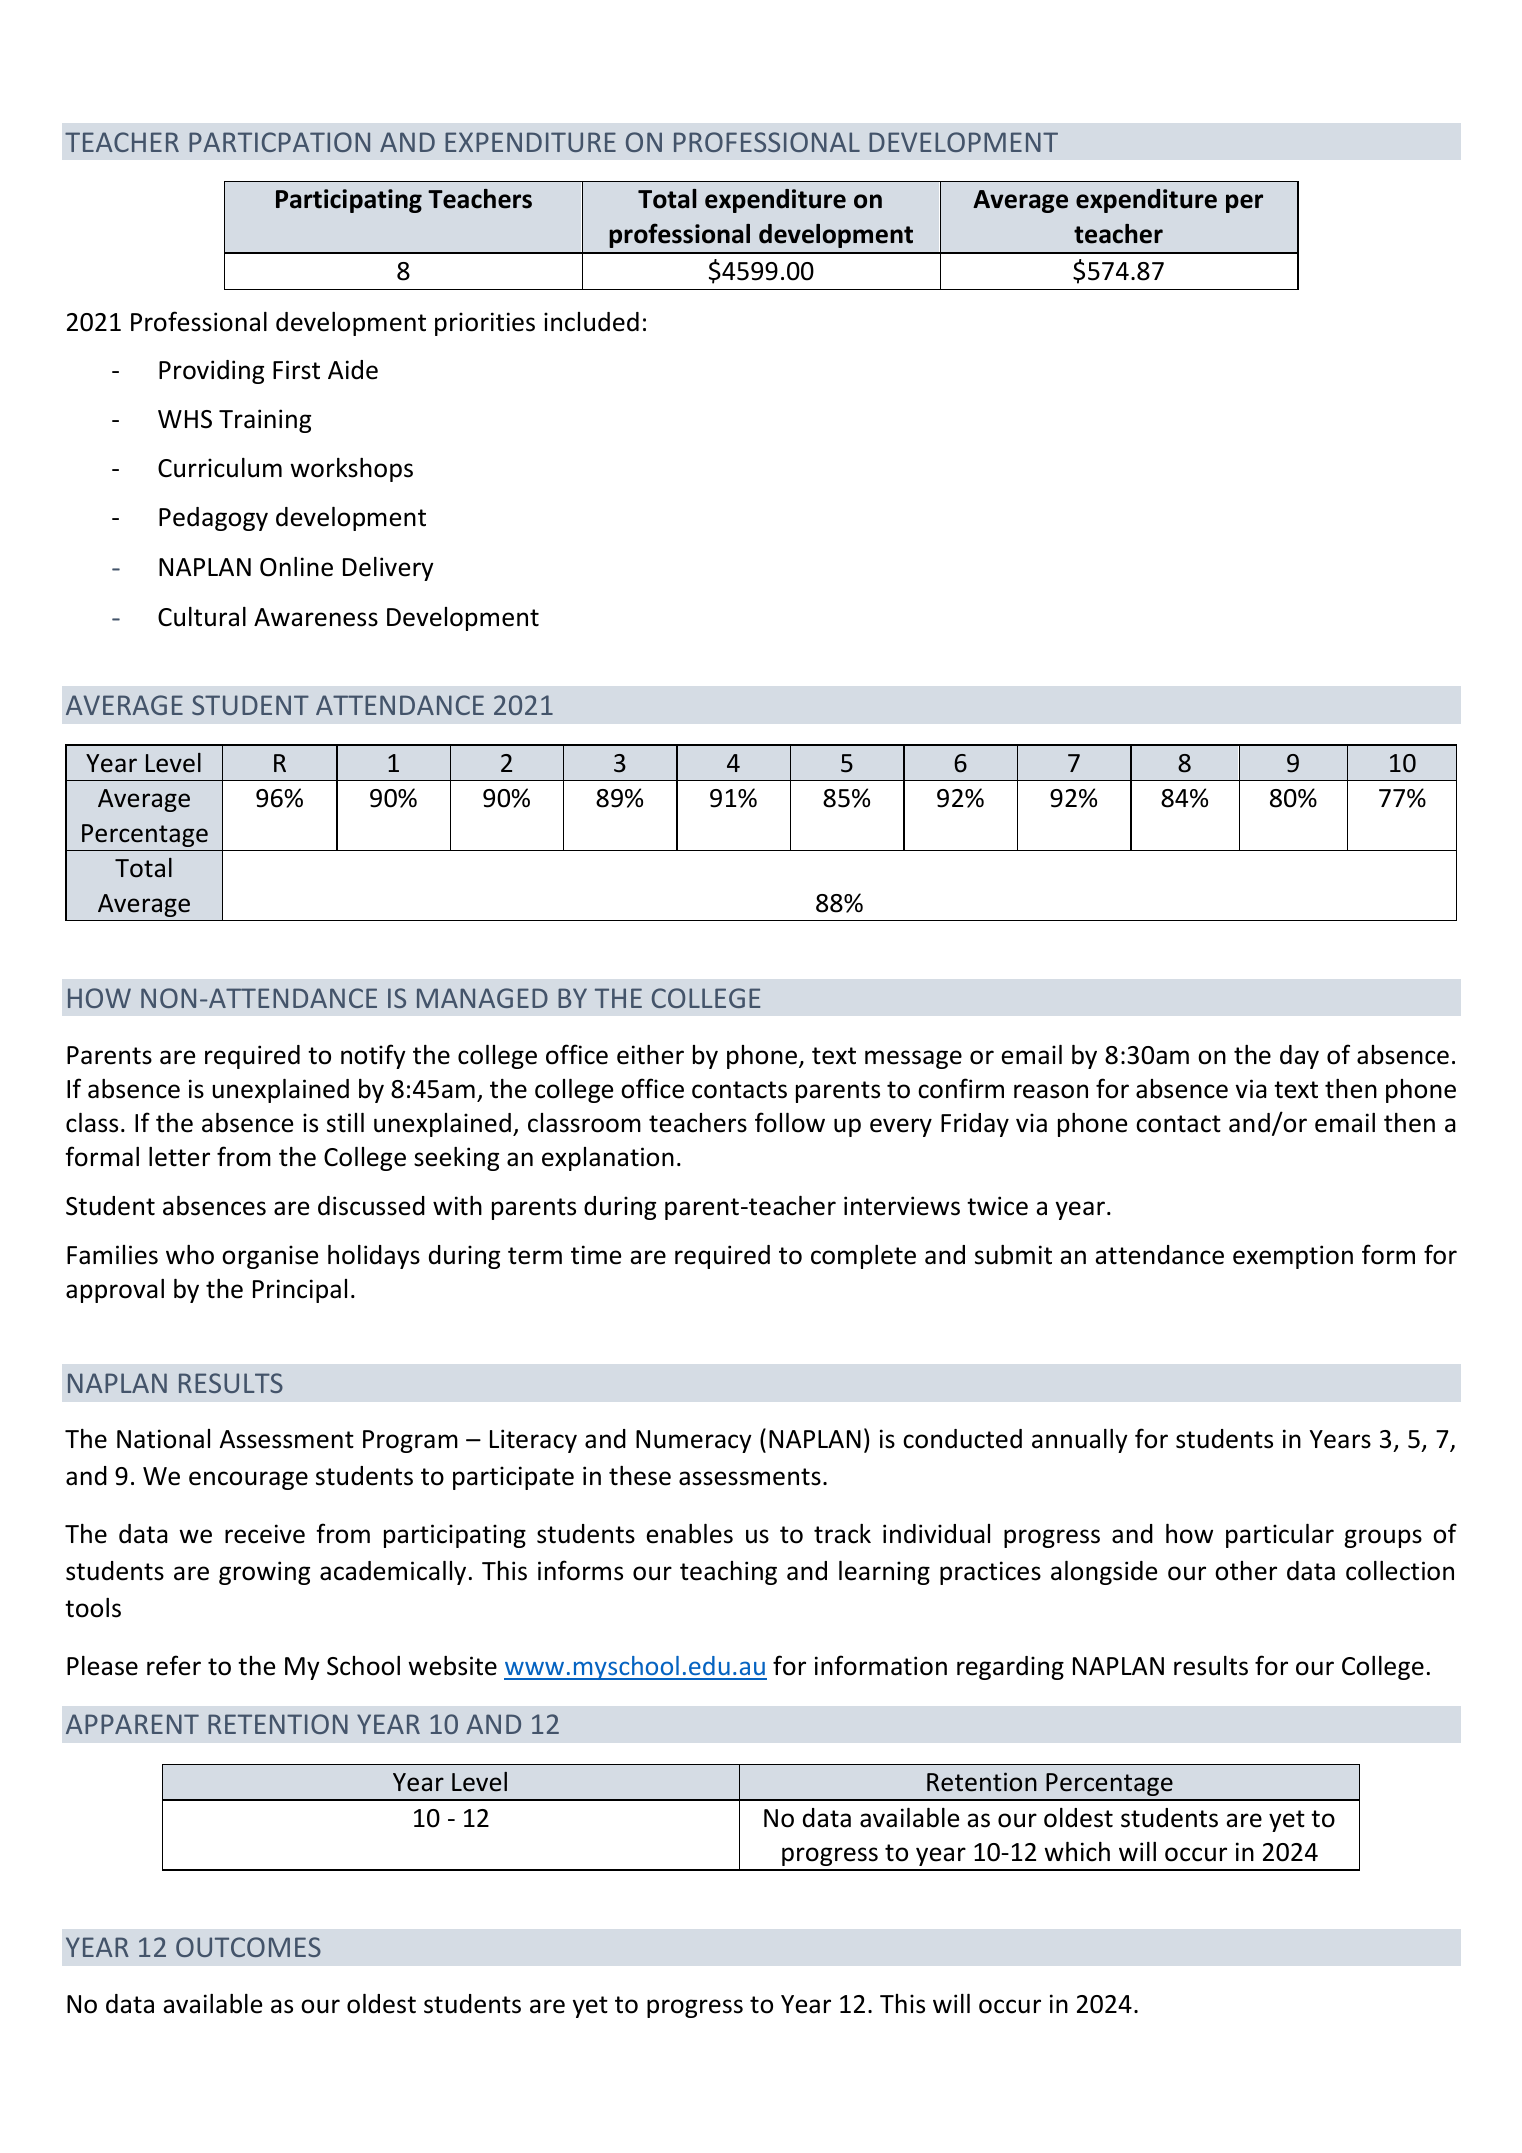  I want to click on either, so click(650, 1055).
